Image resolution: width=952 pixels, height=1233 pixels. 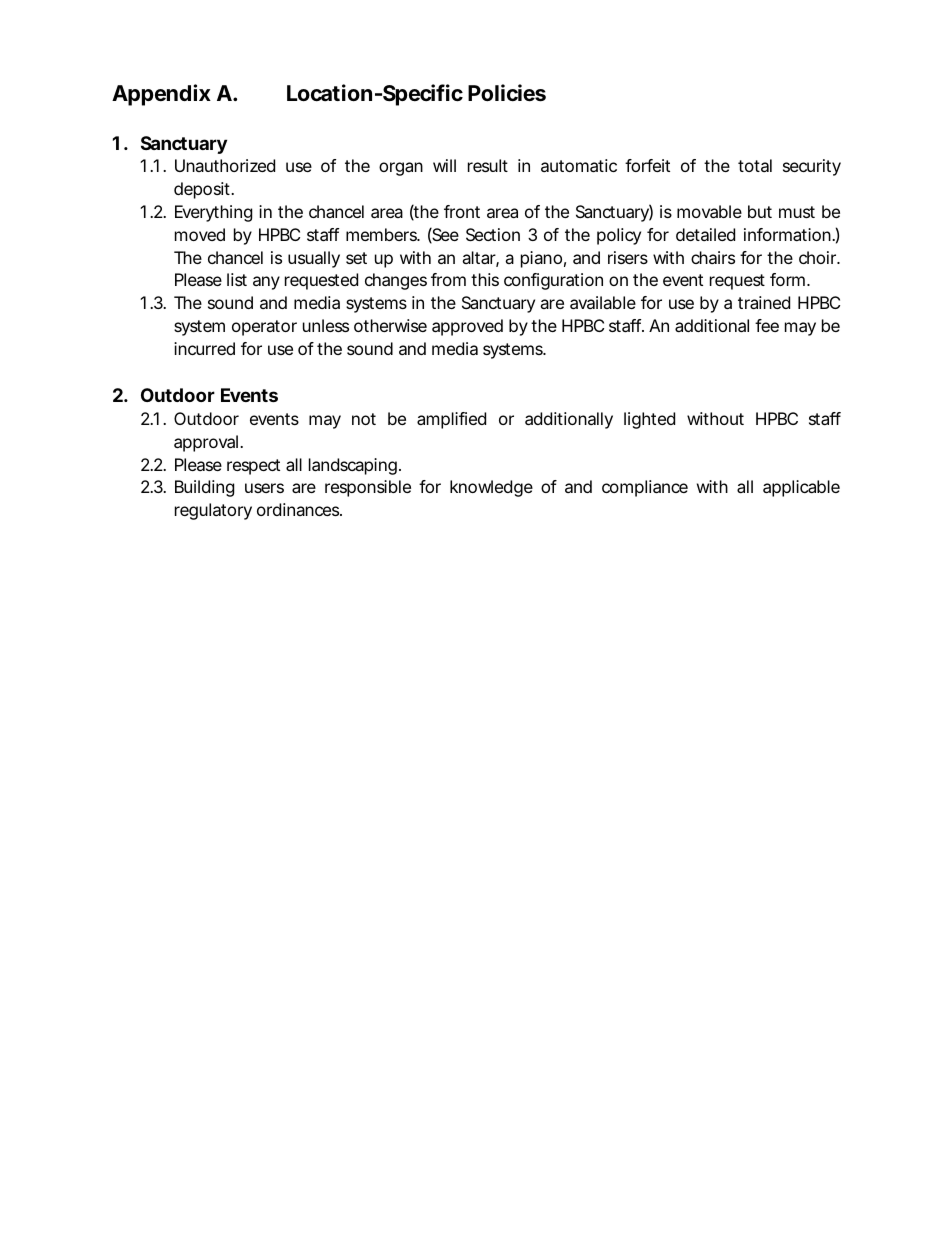 I want to click on not, so click(x=364, y=419).
